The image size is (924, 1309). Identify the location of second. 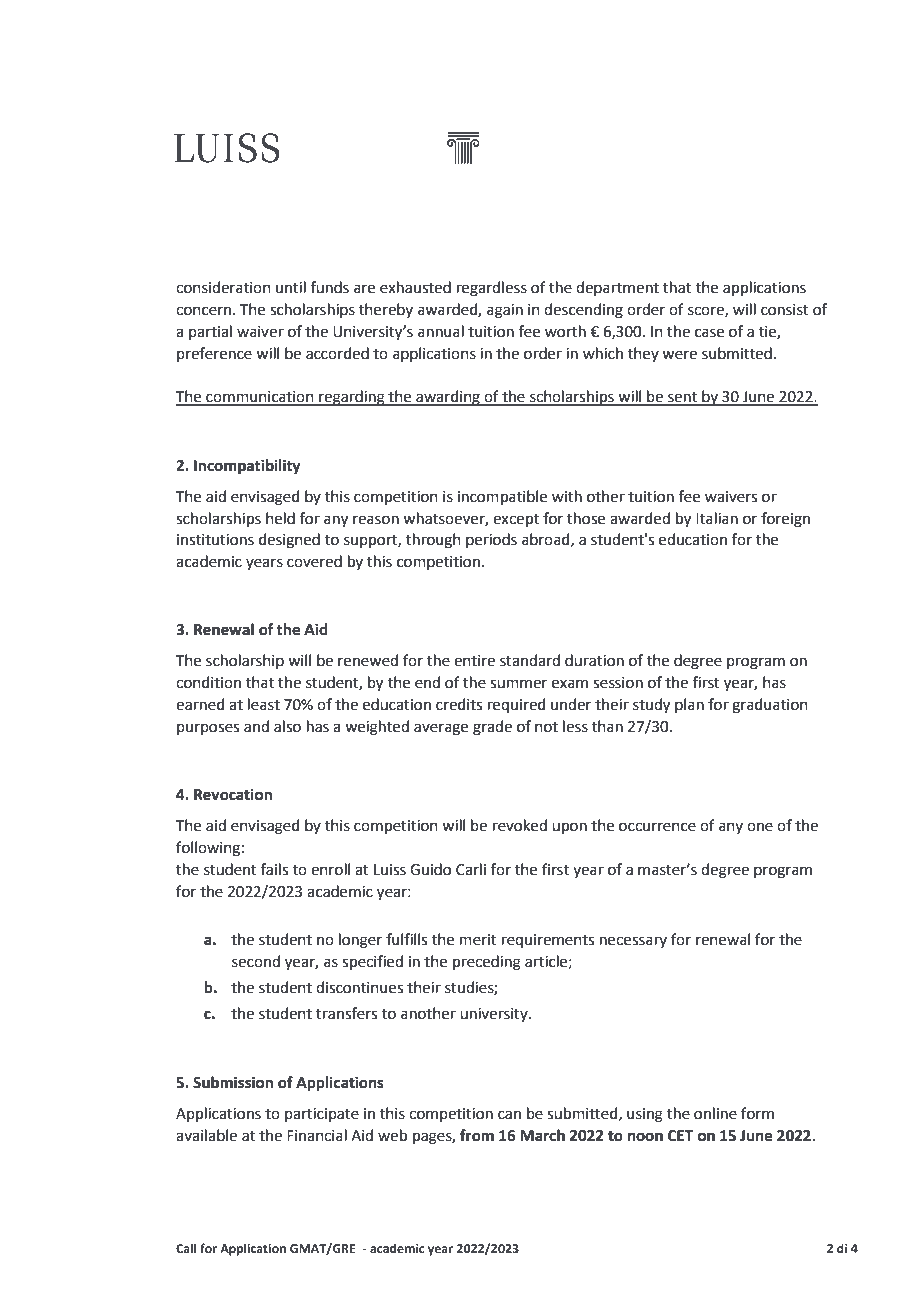
(256, 961).
